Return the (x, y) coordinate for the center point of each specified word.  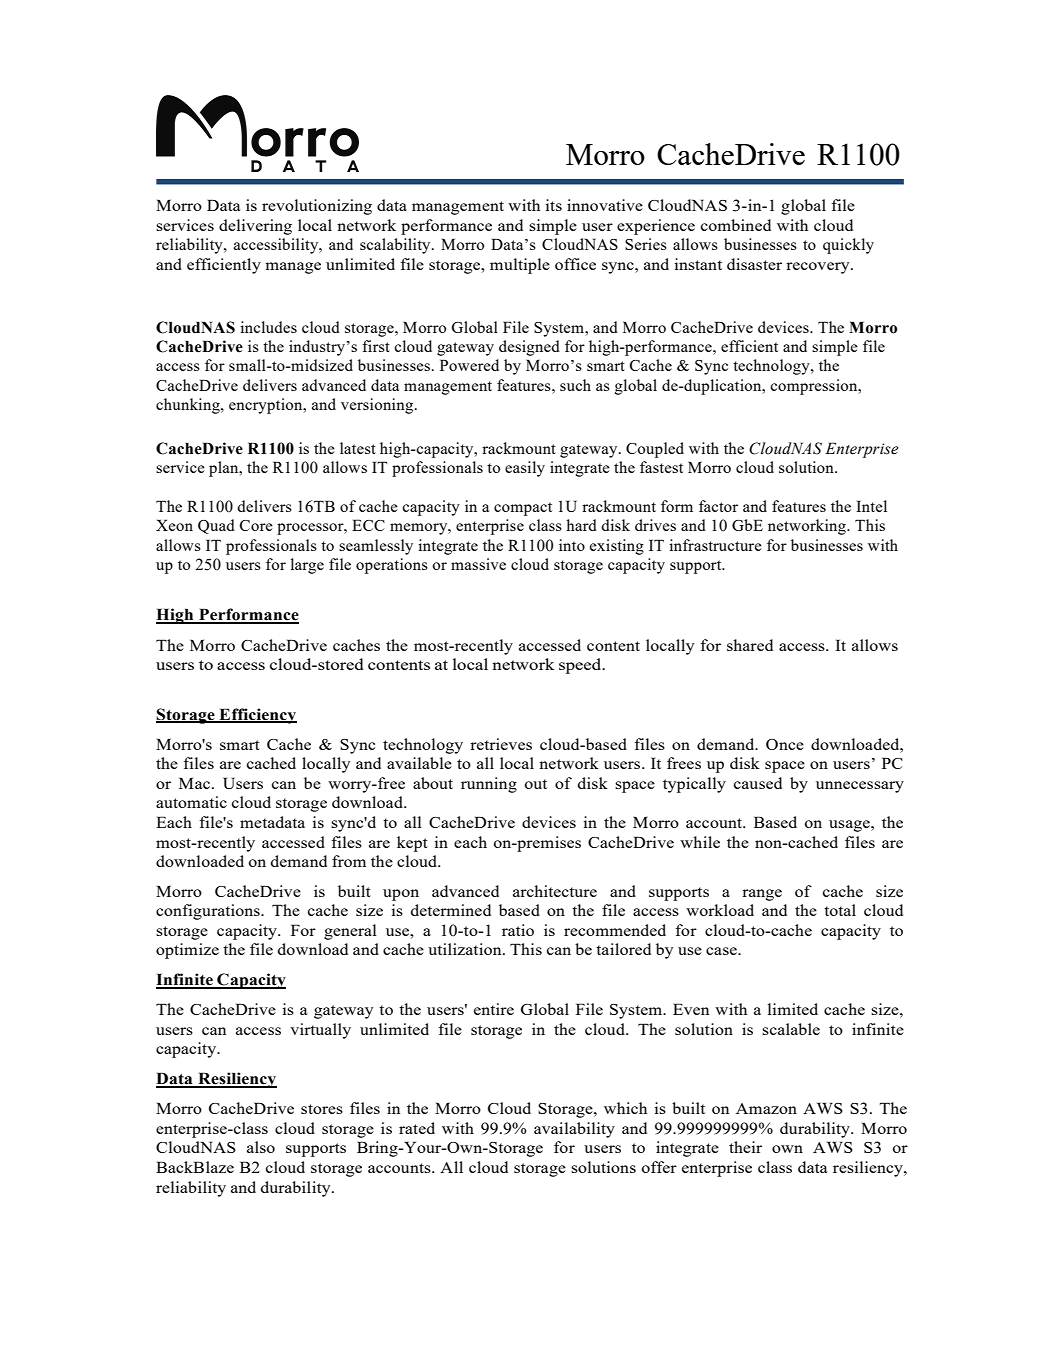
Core (256, 525)
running (489, 785)
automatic (191, 802)
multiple (520, 266)
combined (736, 225)
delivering (255, 227)
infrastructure (715, 545)
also (261, 1147)
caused (758, 783)
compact (523, 509)
